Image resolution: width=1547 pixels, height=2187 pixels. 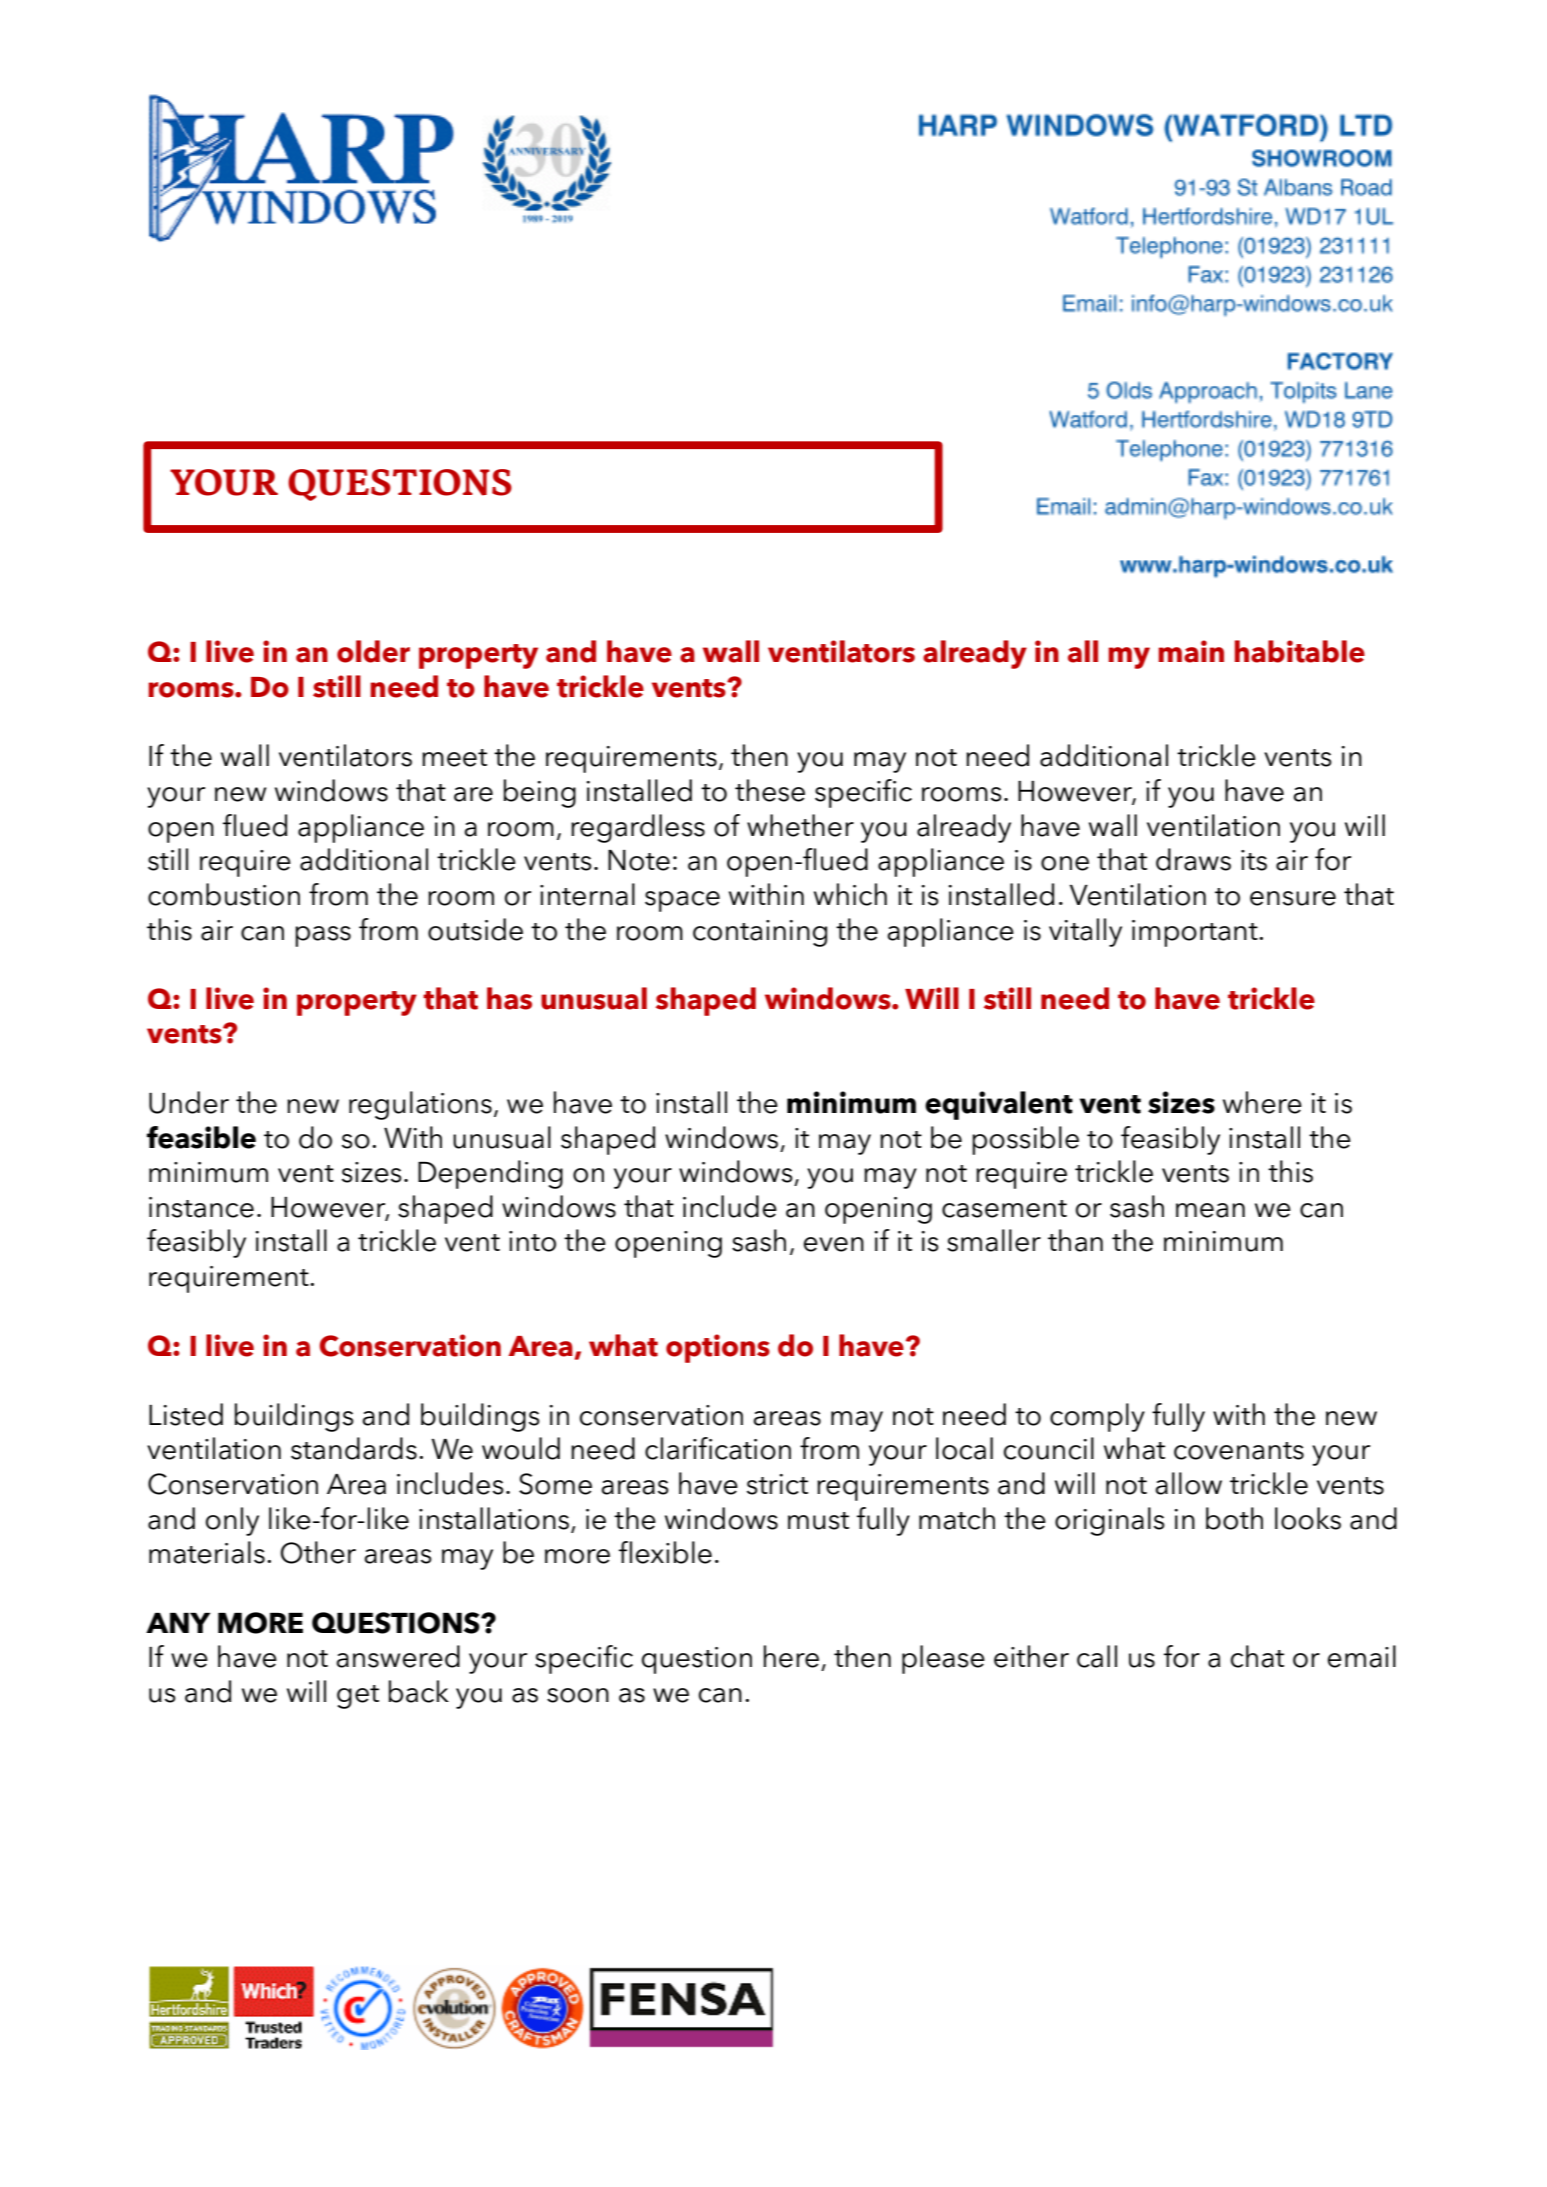 What do you see at coordinates (358, 1697) in the screenshot?
I see `get` at bounding box center [358, 1697].
